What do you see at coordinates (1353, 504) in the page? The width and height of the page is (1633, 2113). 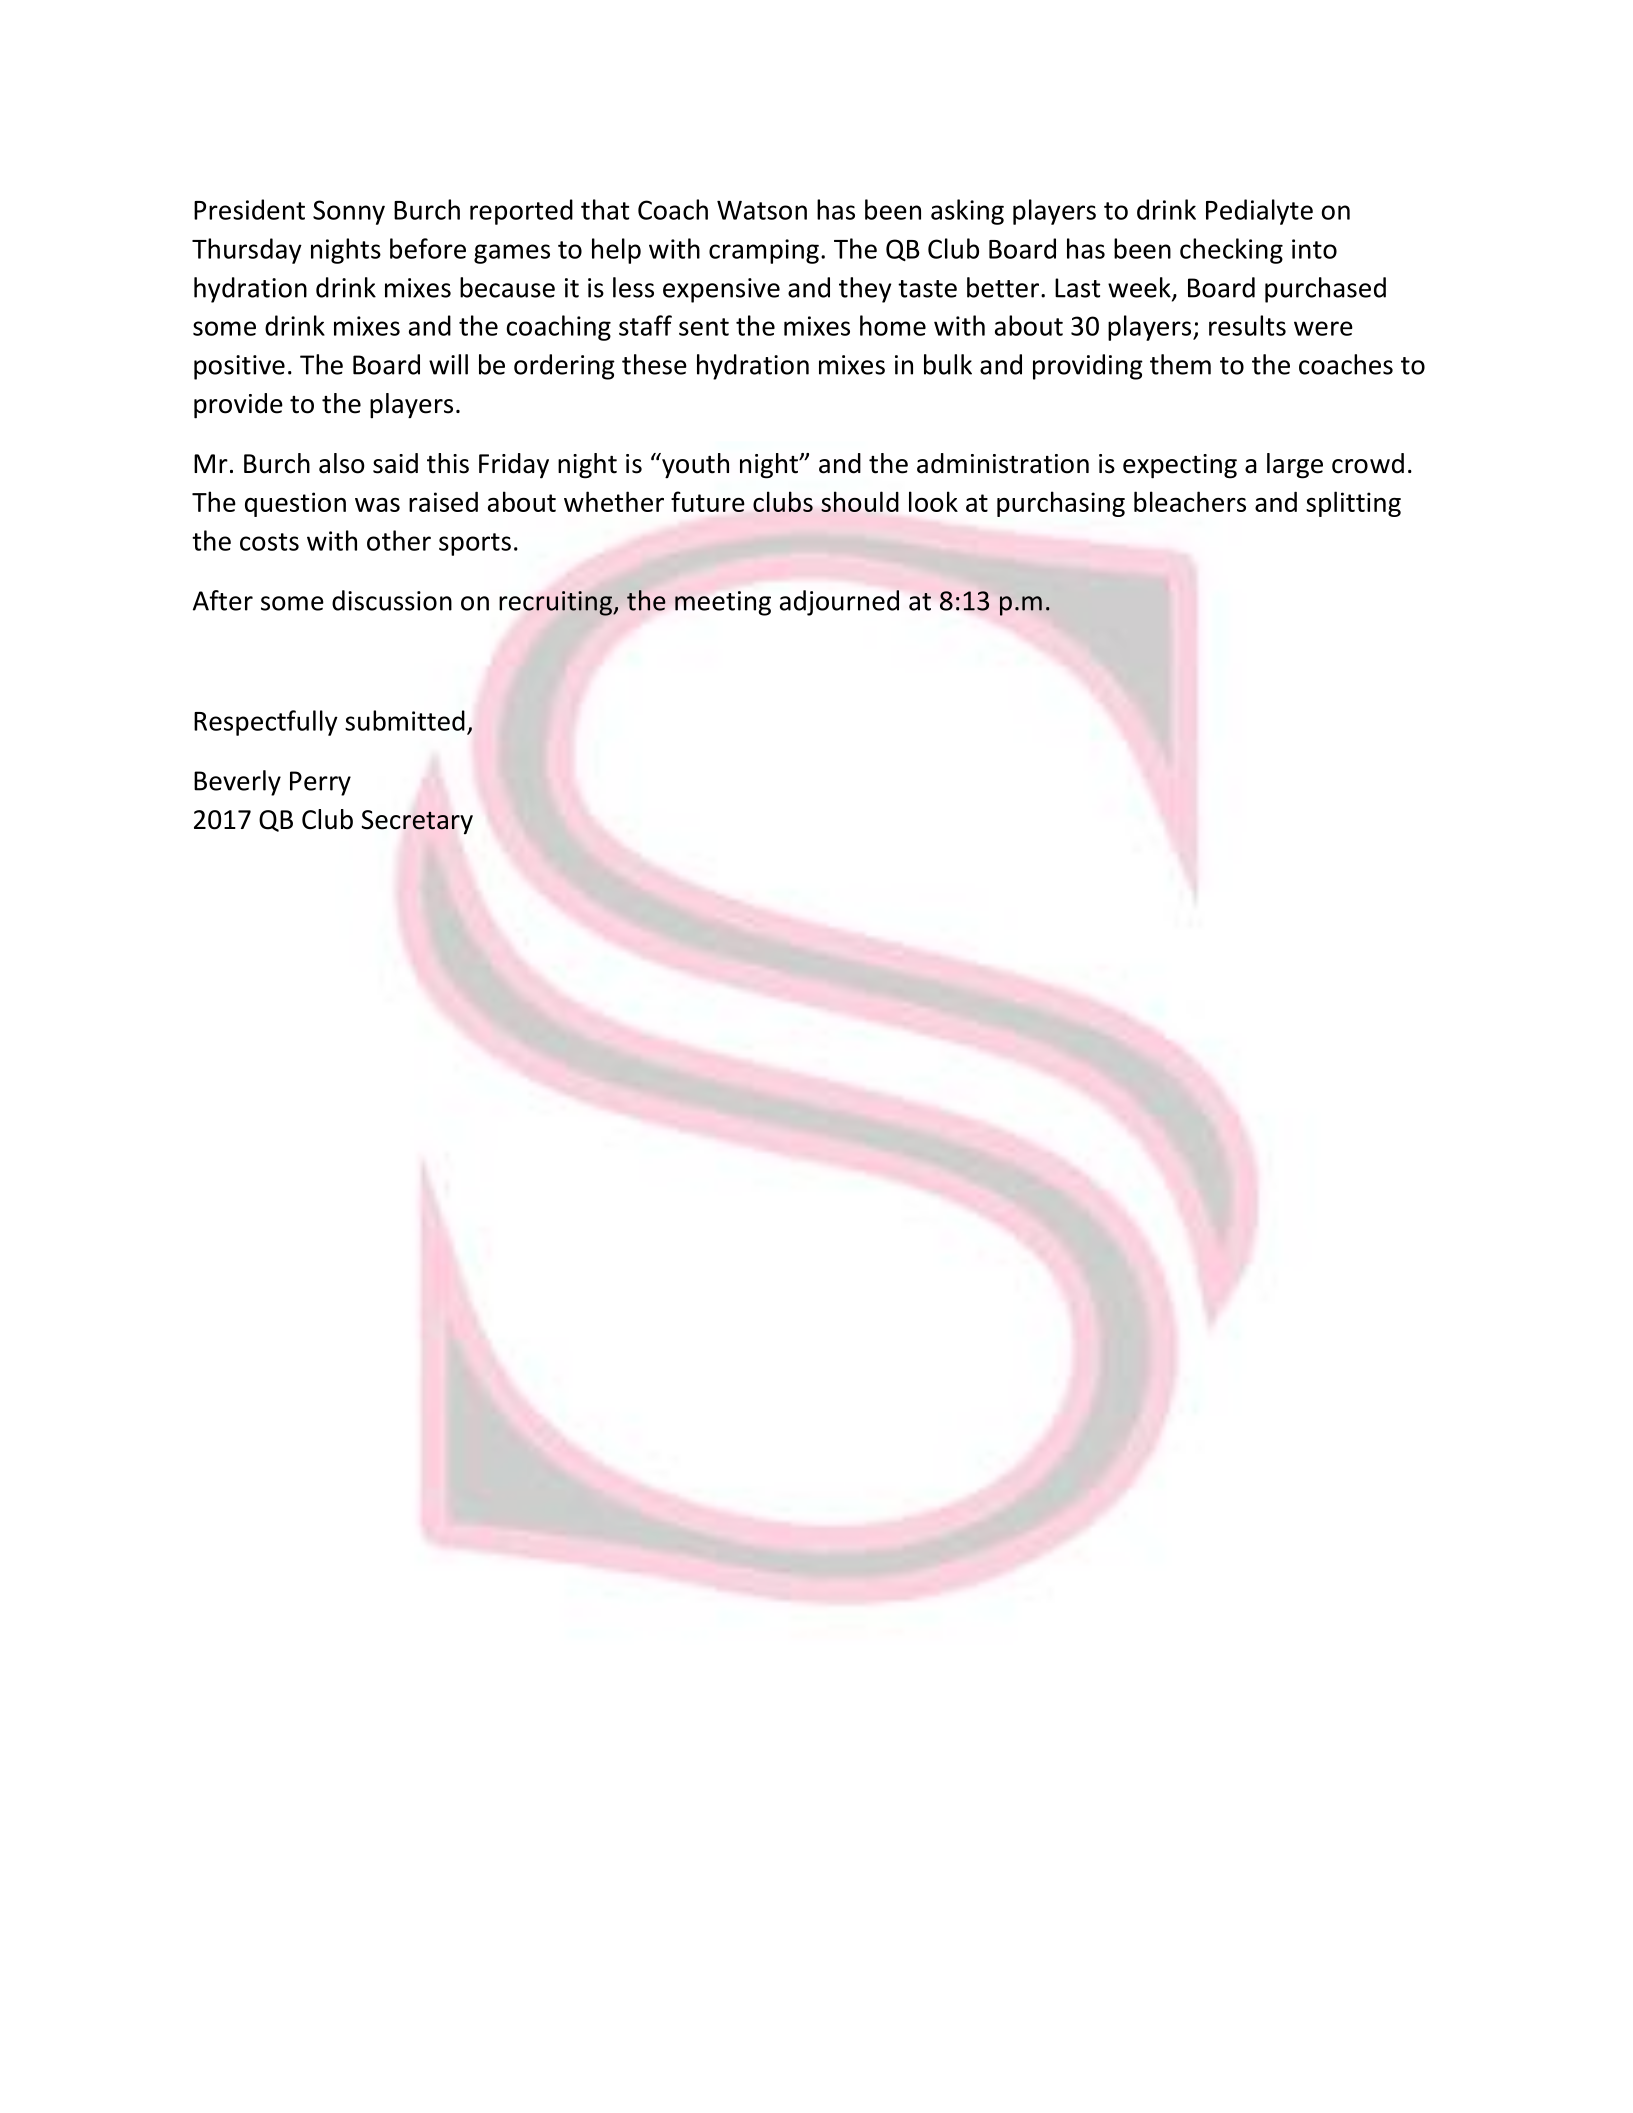 I see `splitting` at bounding box center [1353, 504].
